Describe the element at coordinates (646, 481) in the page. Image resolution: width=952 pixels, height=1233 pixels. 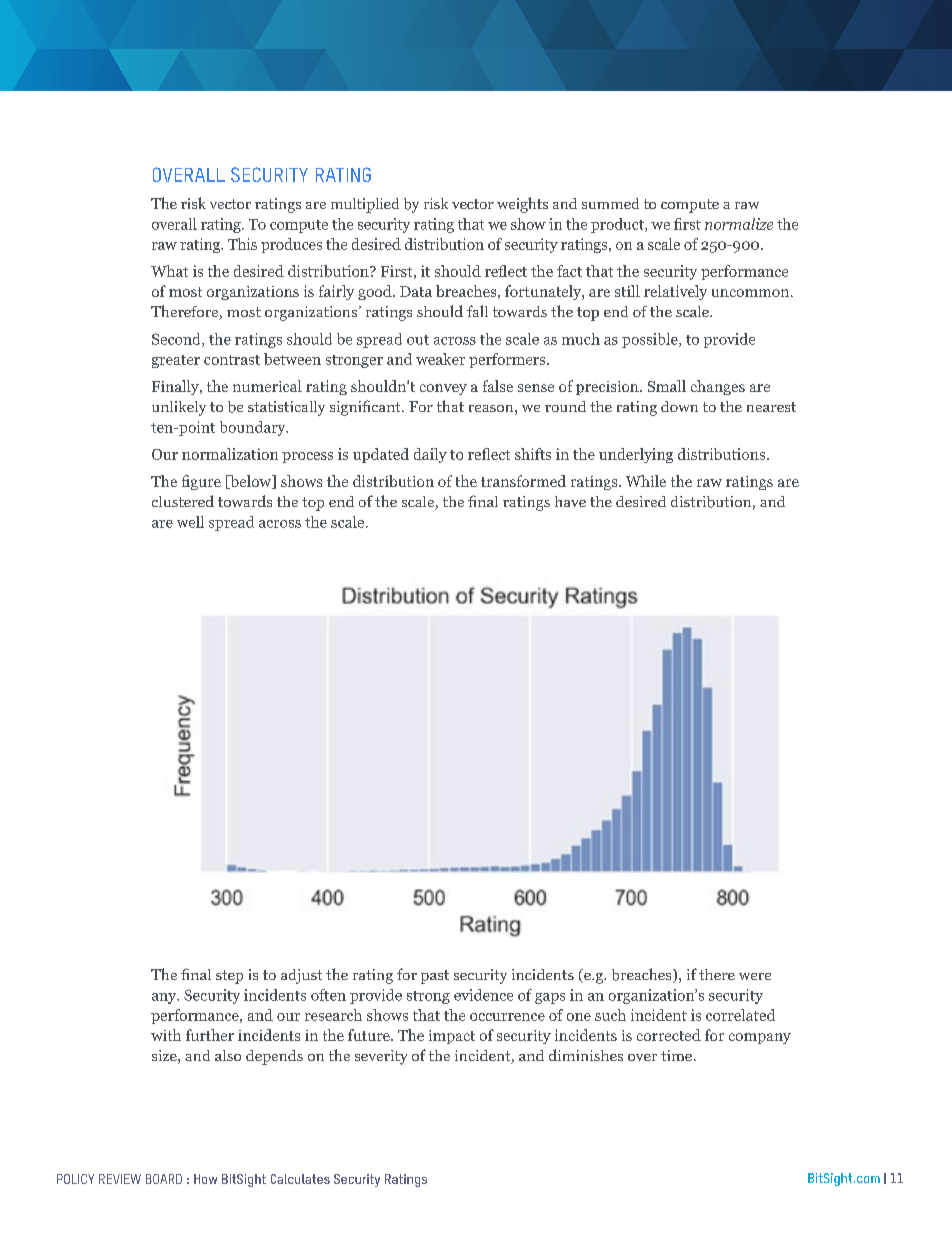
I see `While` at that location.
